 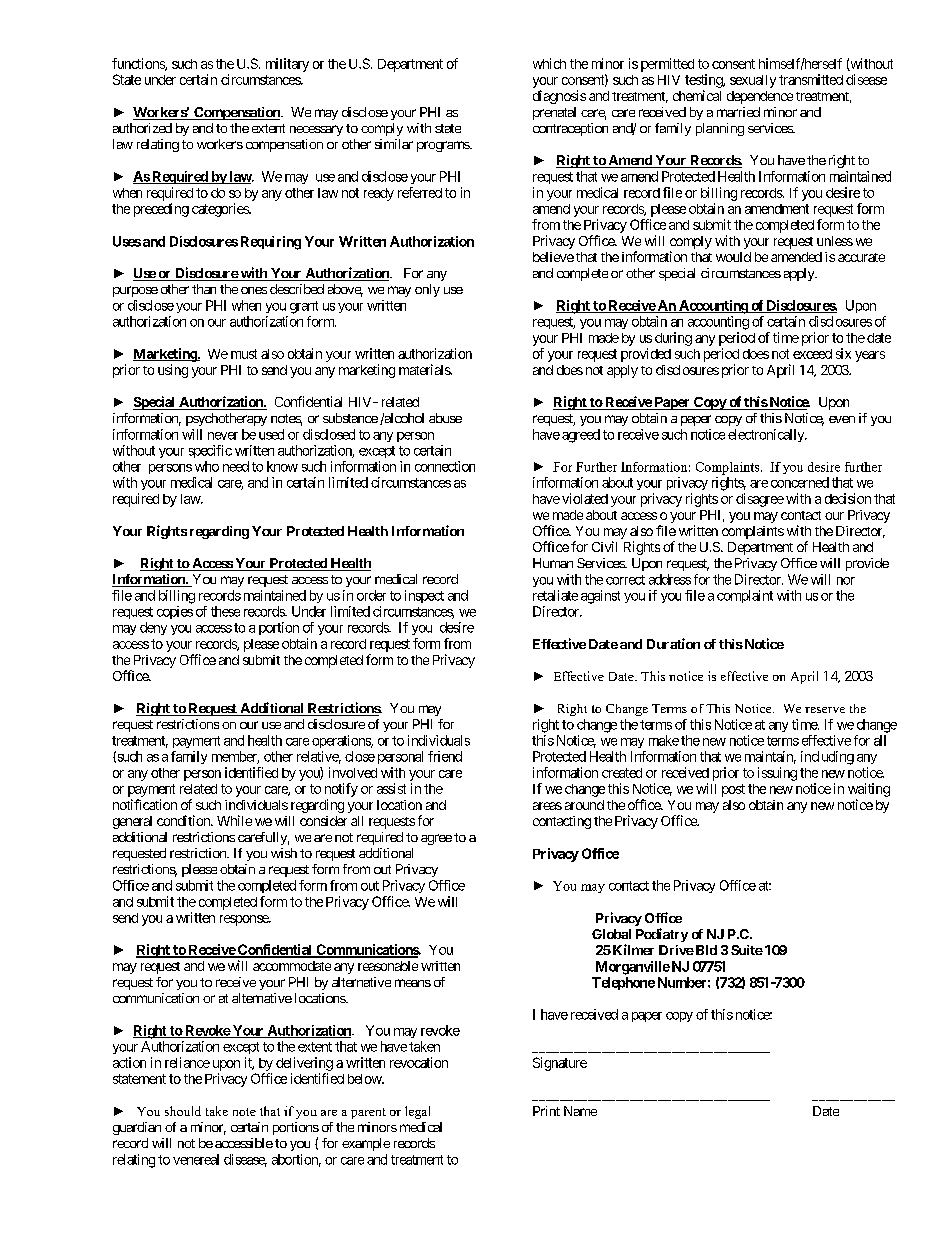 I want to click on military, so click(x=287, y=65).
